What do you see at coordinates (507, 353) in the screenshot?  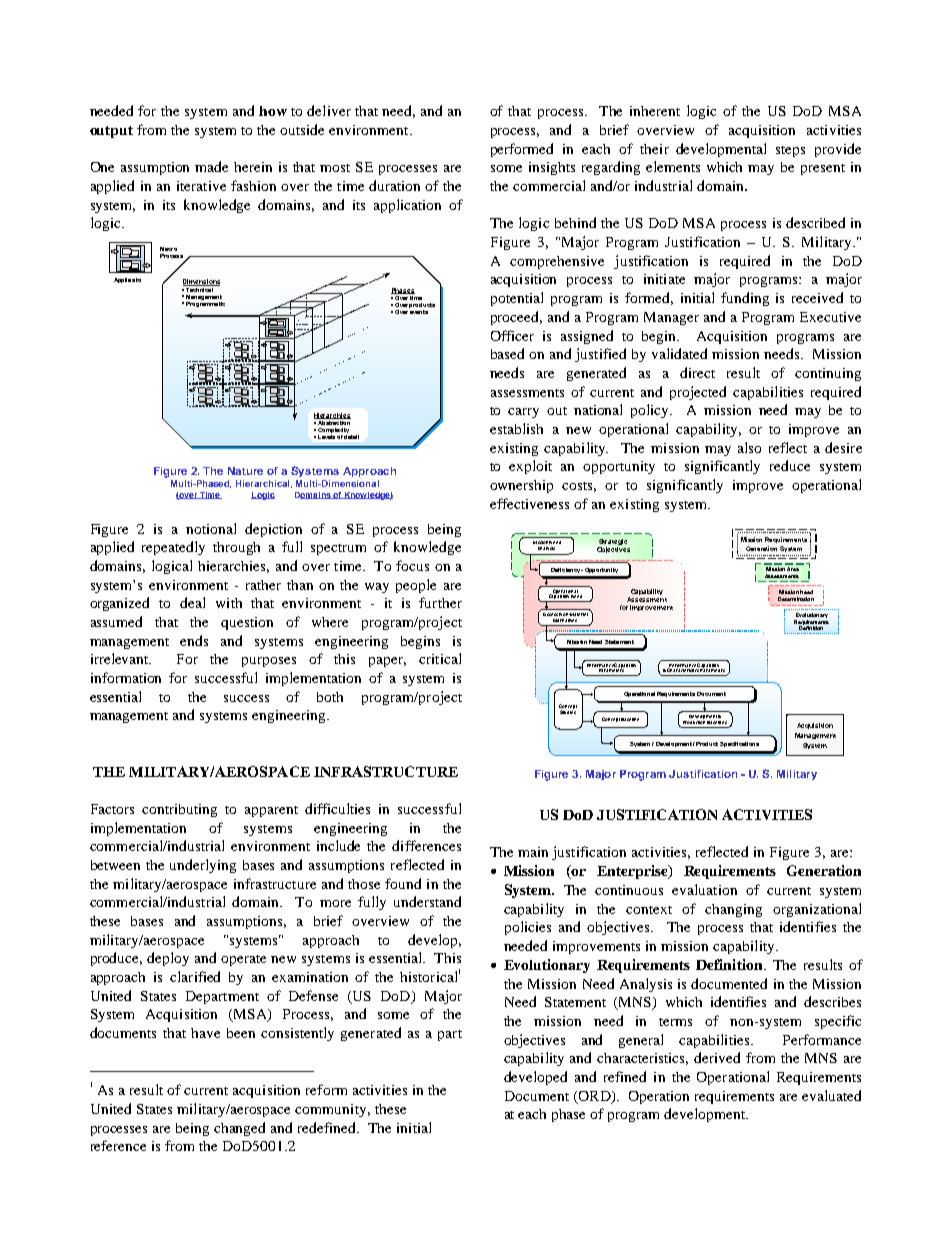 I see `based` at bounding box center [507, 353].
